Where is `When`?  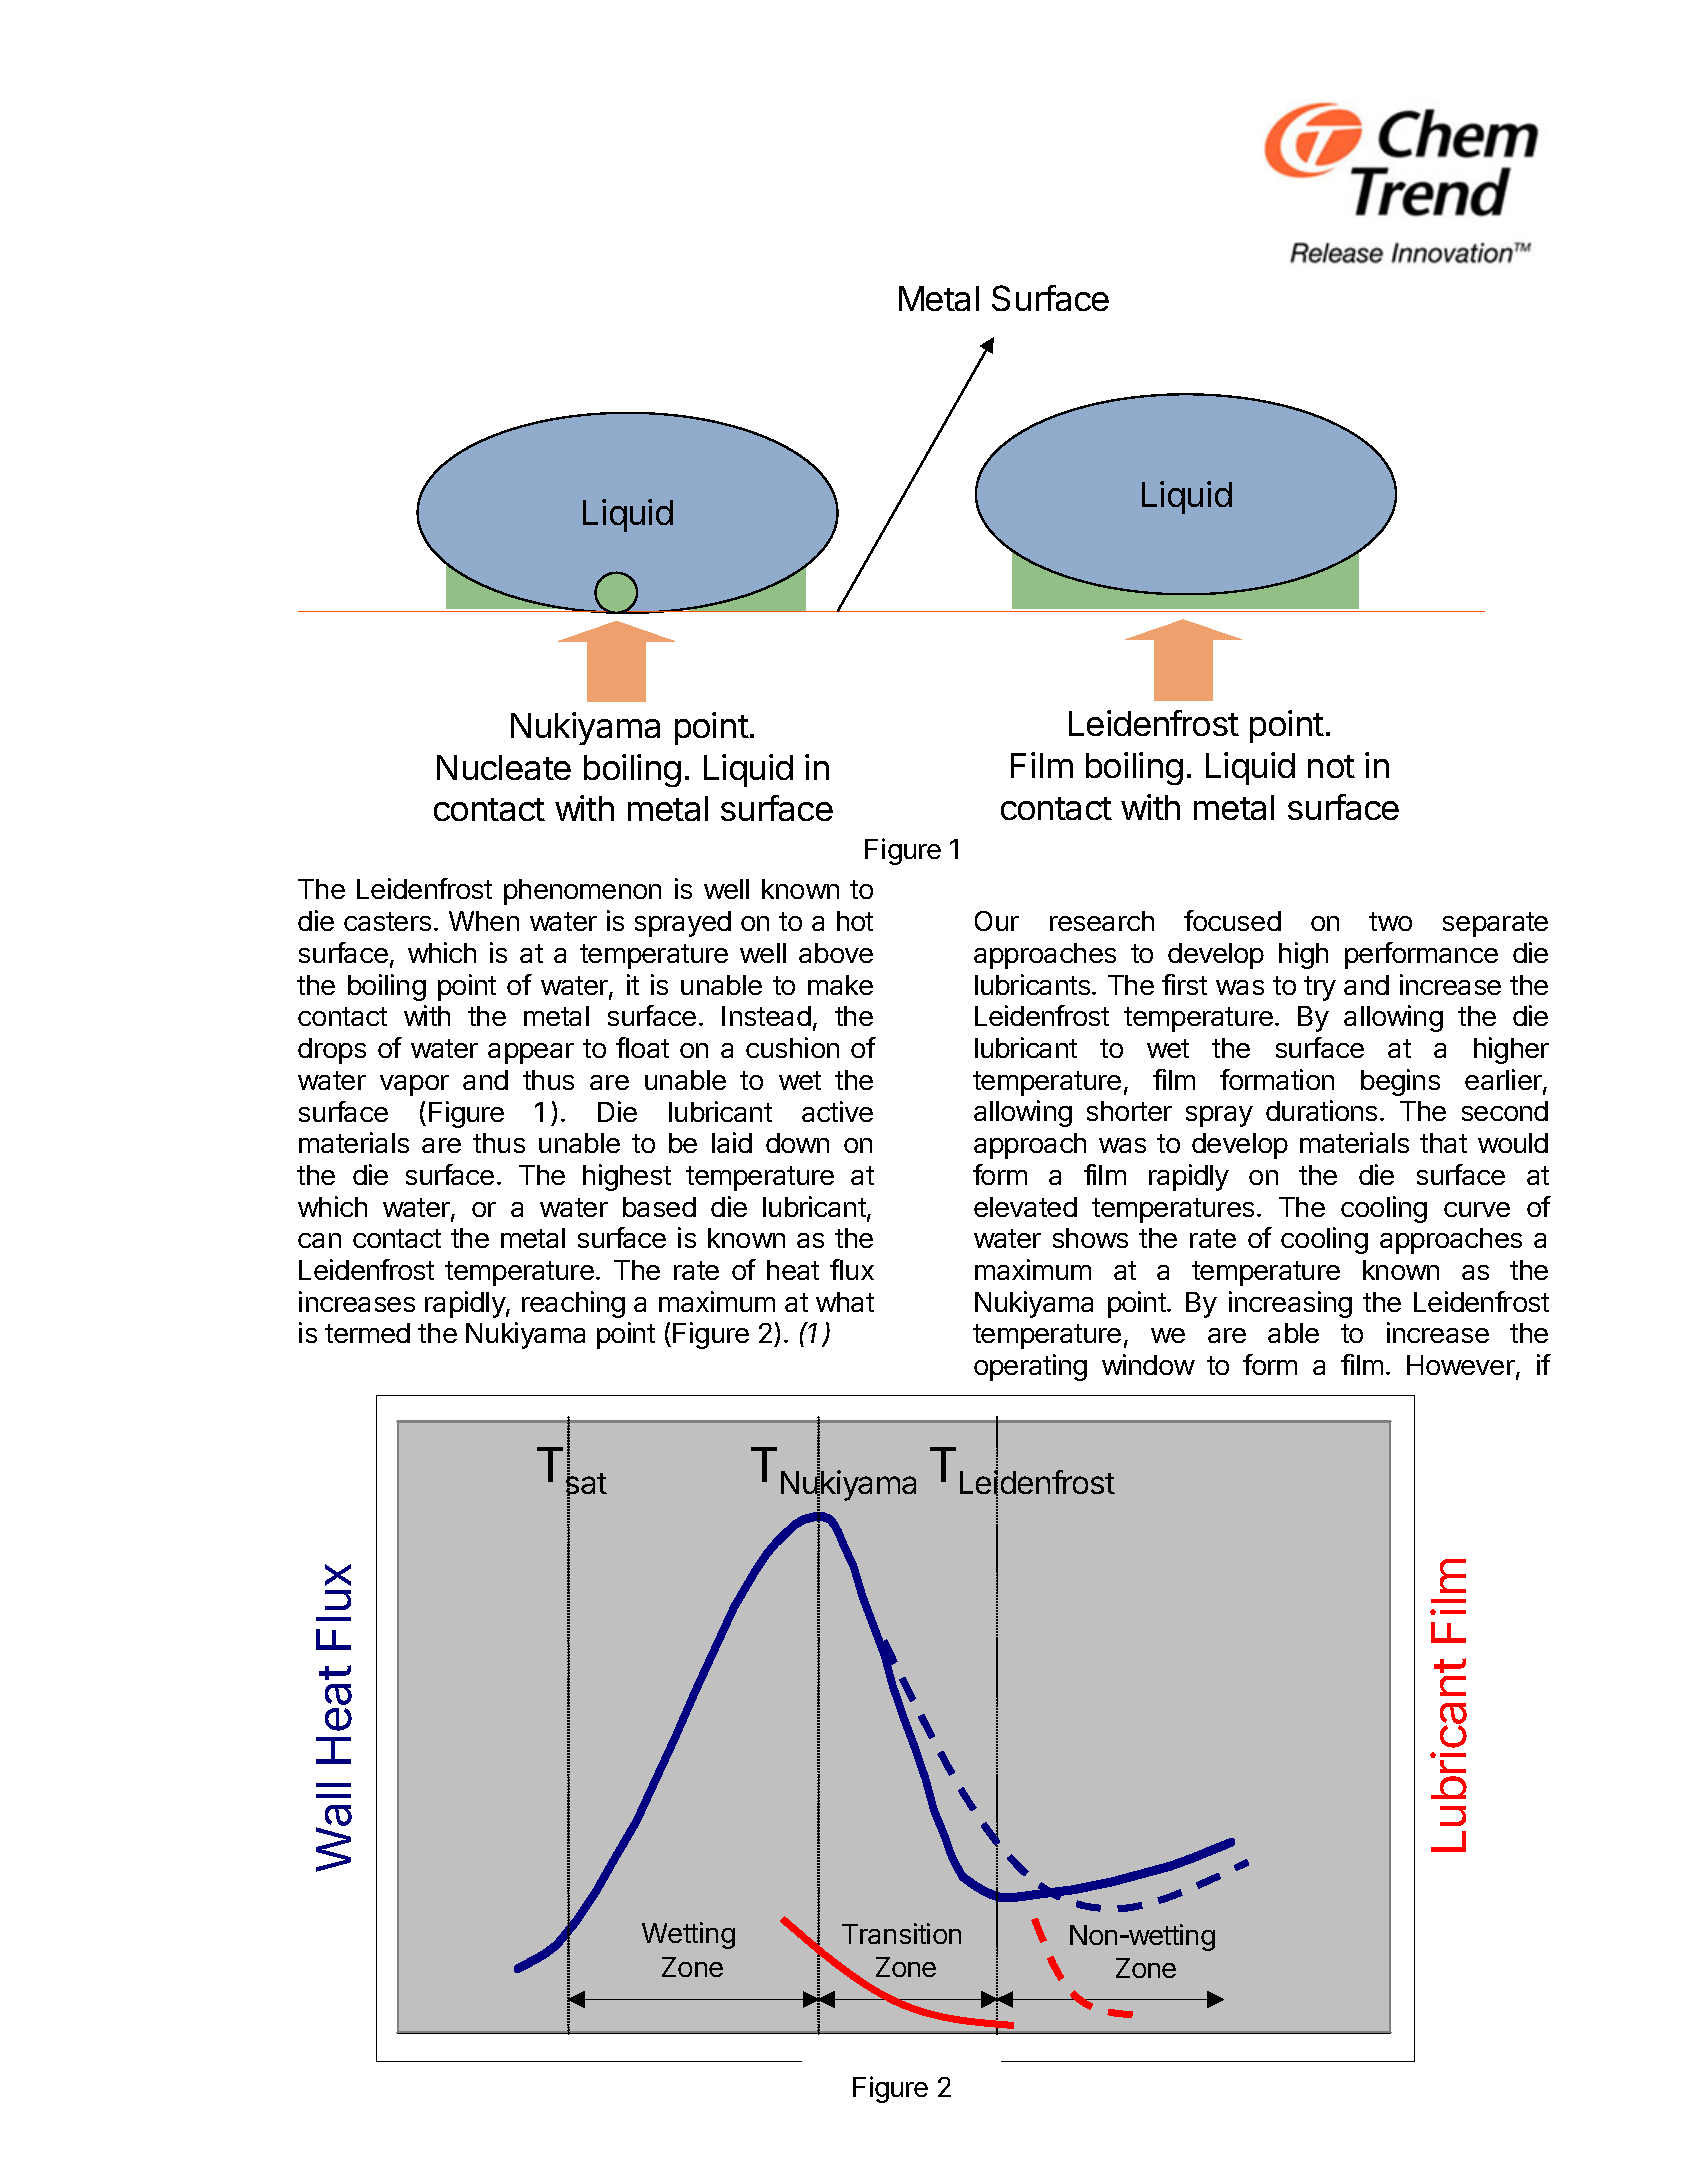
When is located at coordinates (484, 921).
